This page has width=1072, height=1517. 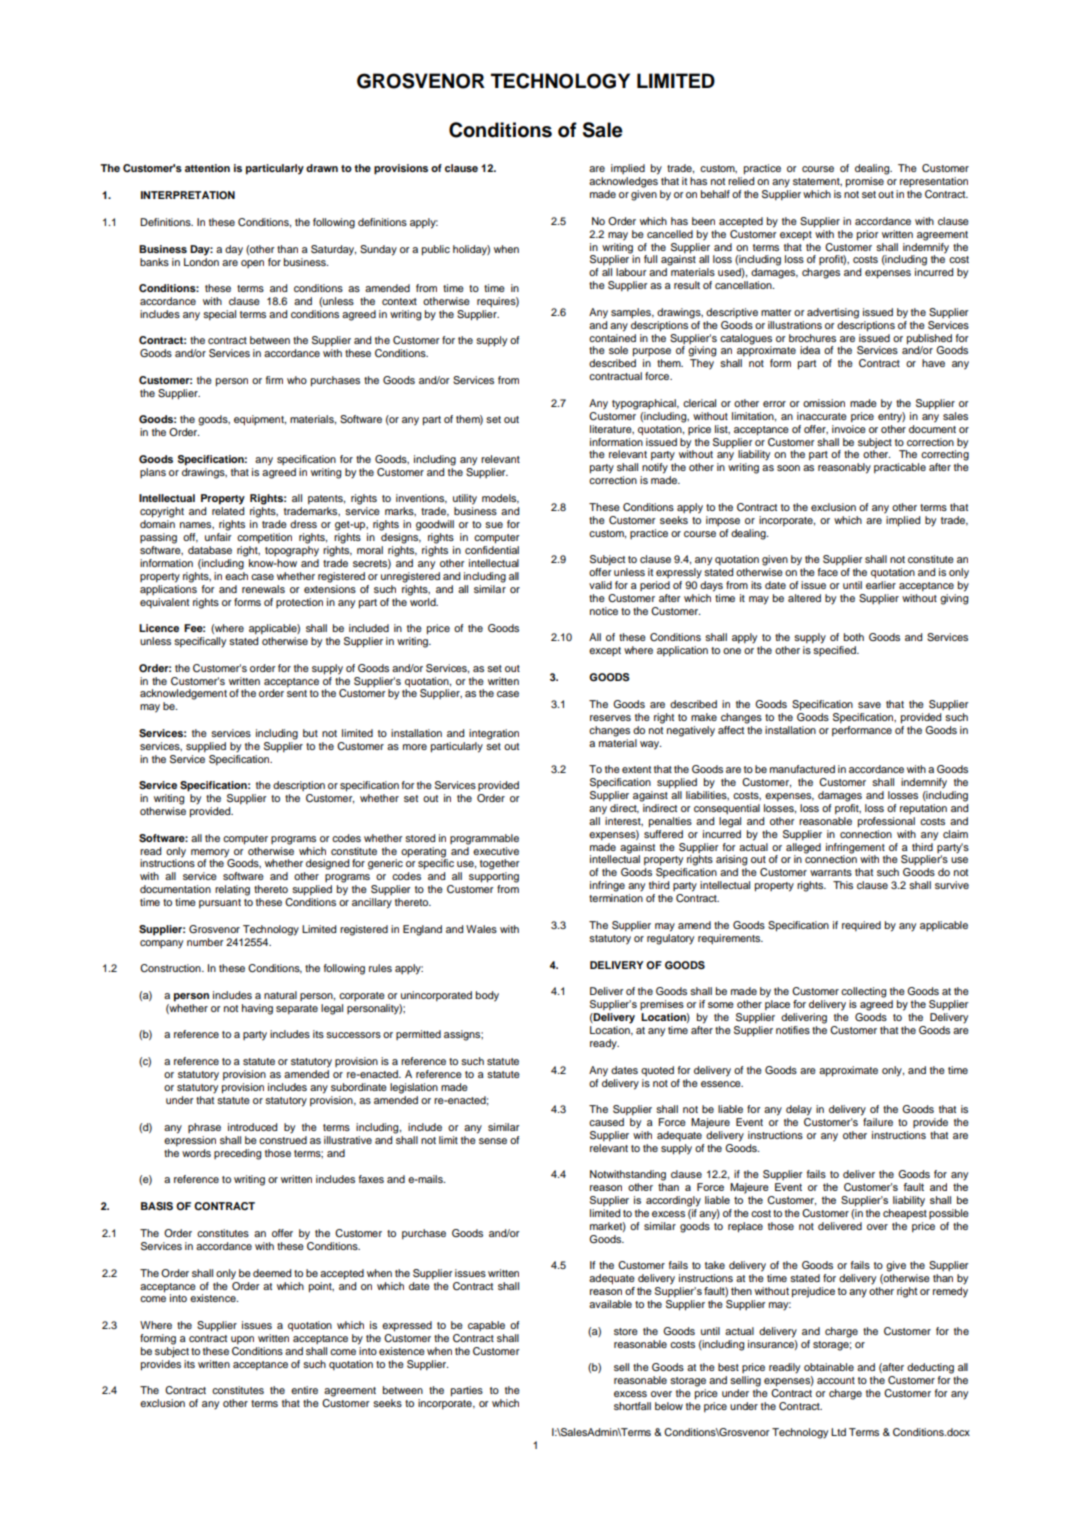 What do you see at coordinates (886, 822) in the page?
I see `professional` at bounding box center [886, 822].
